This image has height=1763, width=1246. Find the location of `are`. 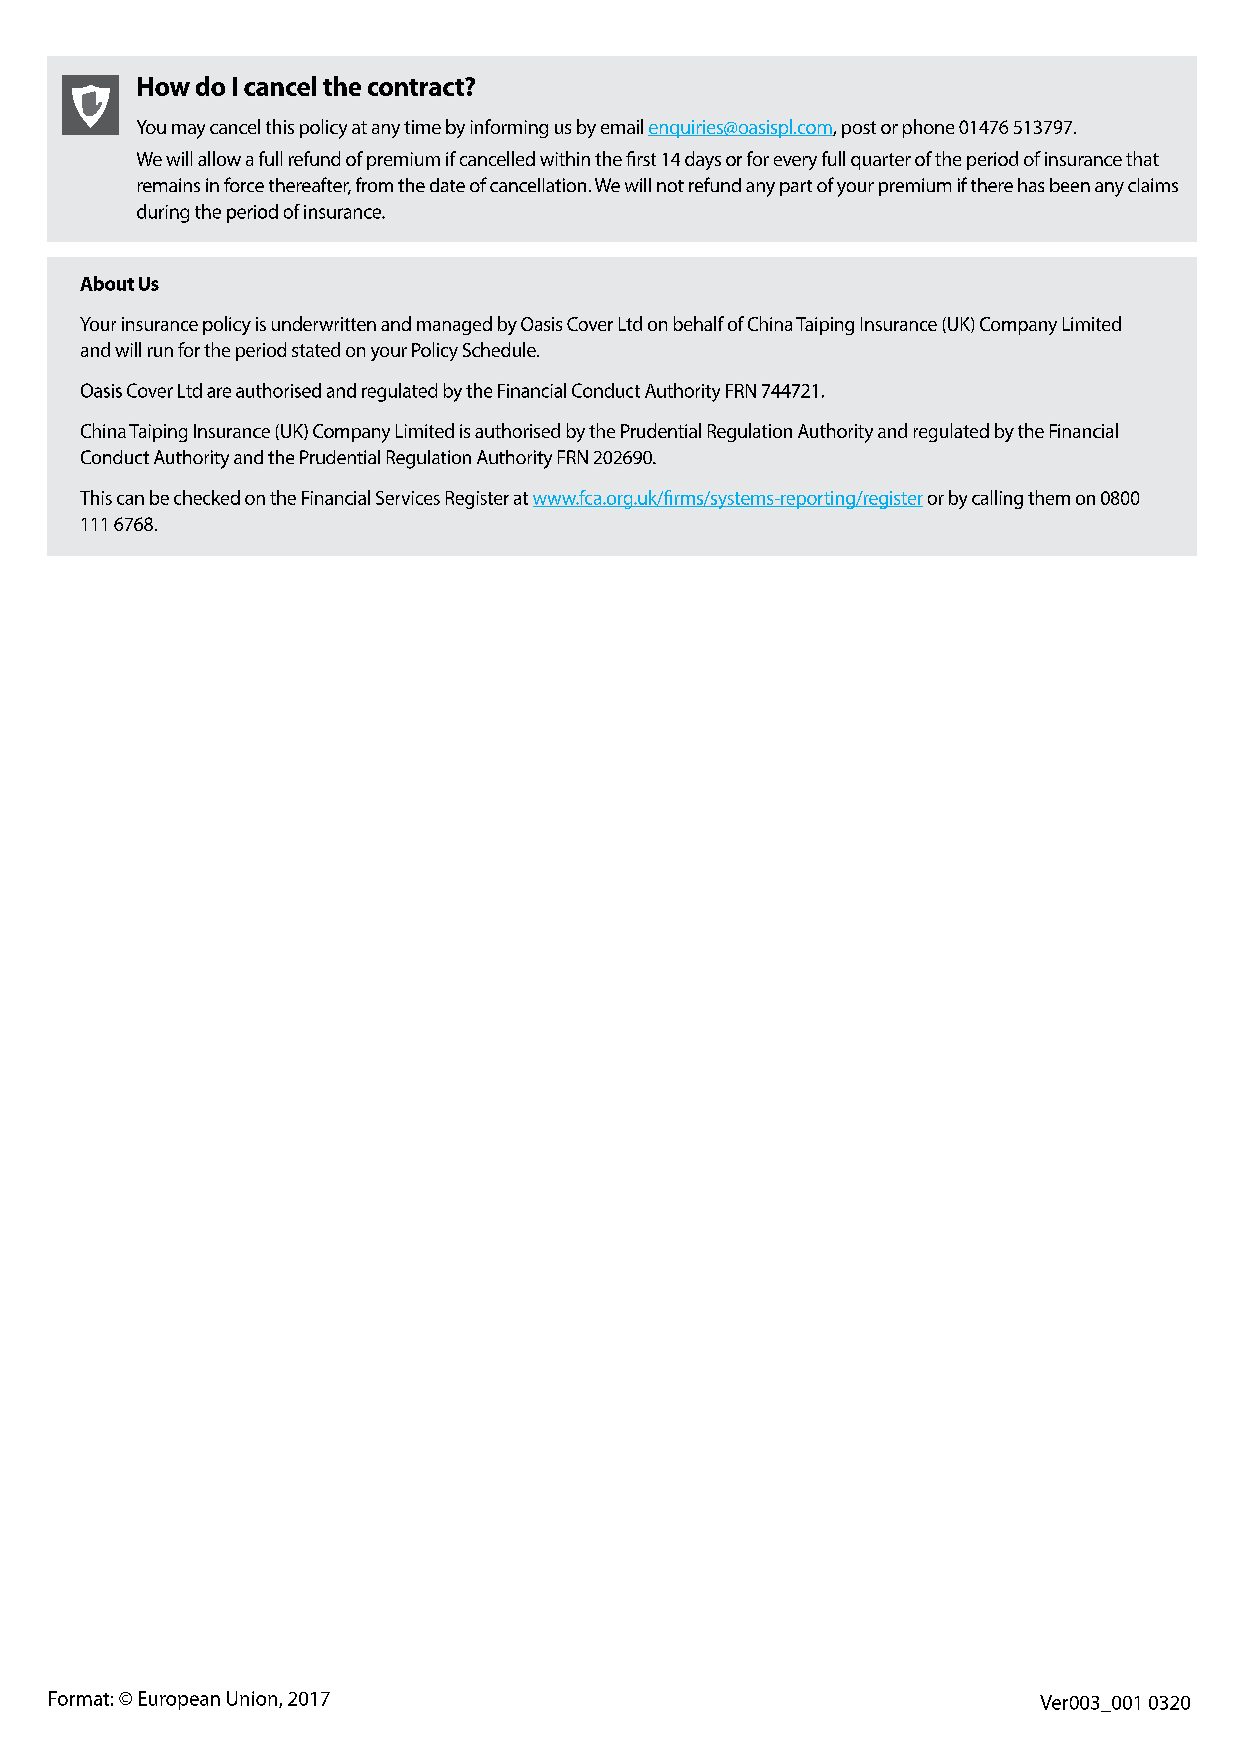

are is located at coordinates (219, 392).
